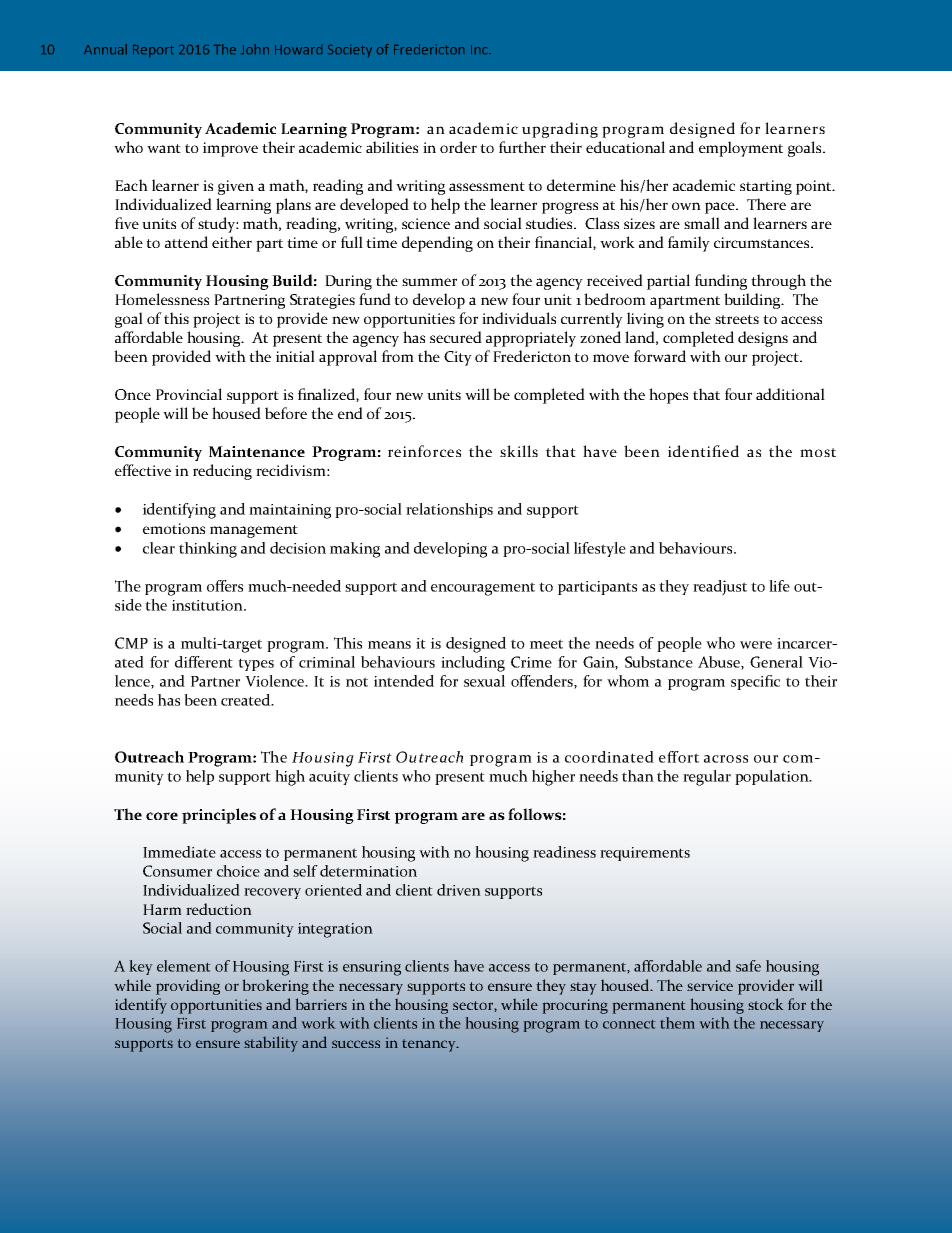 The image size is (952, 1233). What do you see at coordinates (458, 147) in the page?
I see `order` at bounding box center [458, 147].
